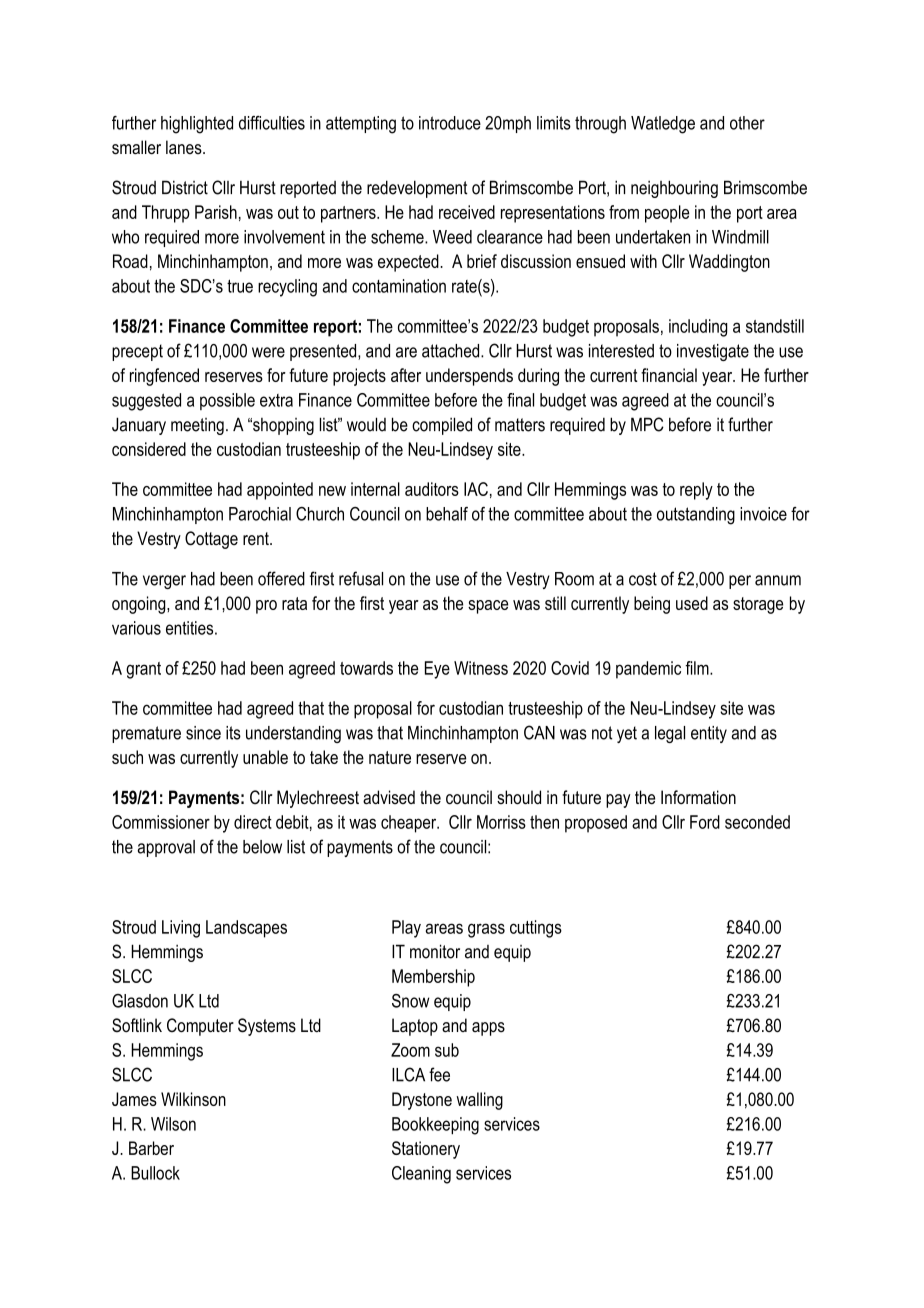 Image resolution: width=924 pixels, height=1308 pixels. I want to click on lanes, so click(185, 147).
